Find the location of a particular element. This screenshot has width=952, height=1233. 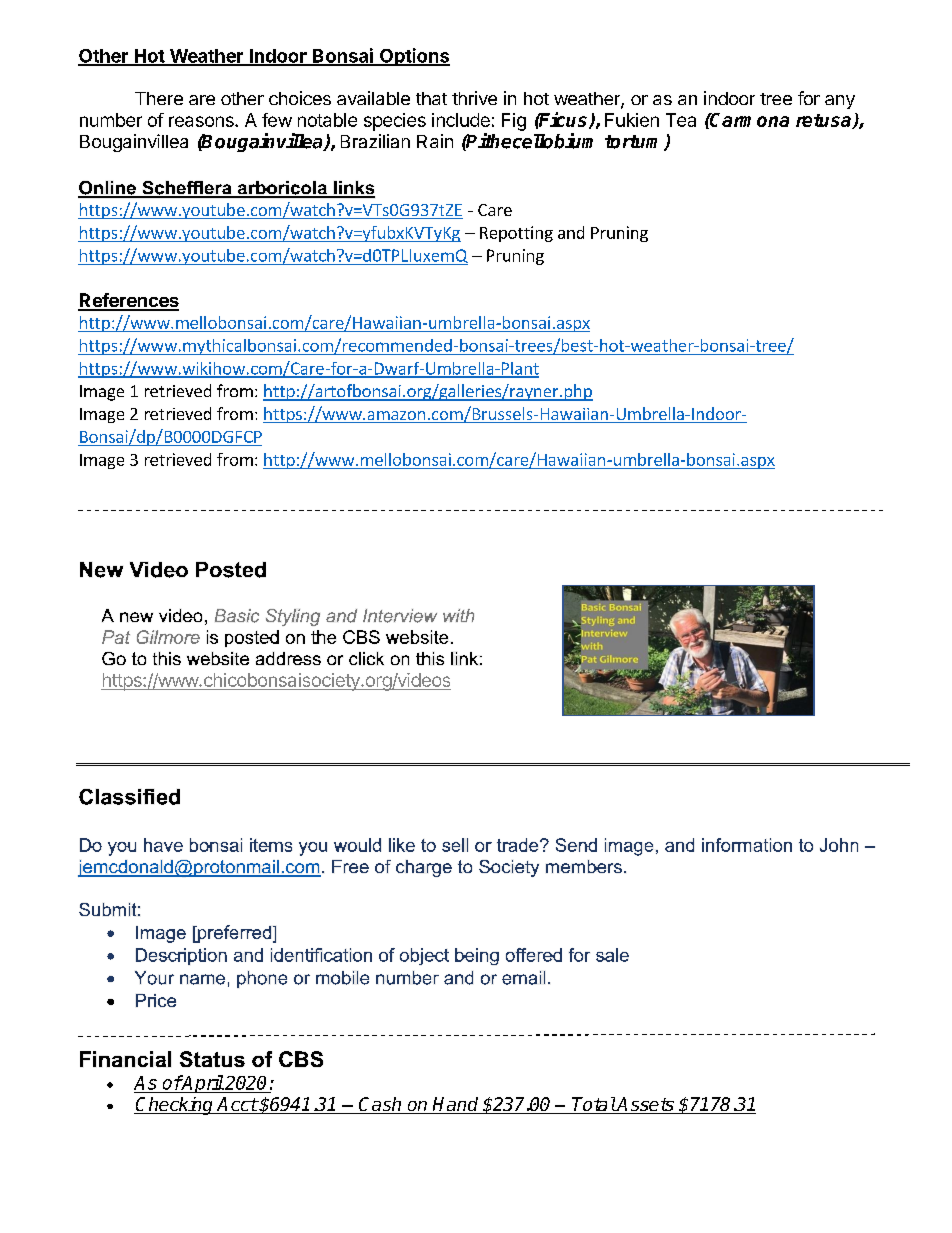

Fukien is located at coordinates (632, 120).
